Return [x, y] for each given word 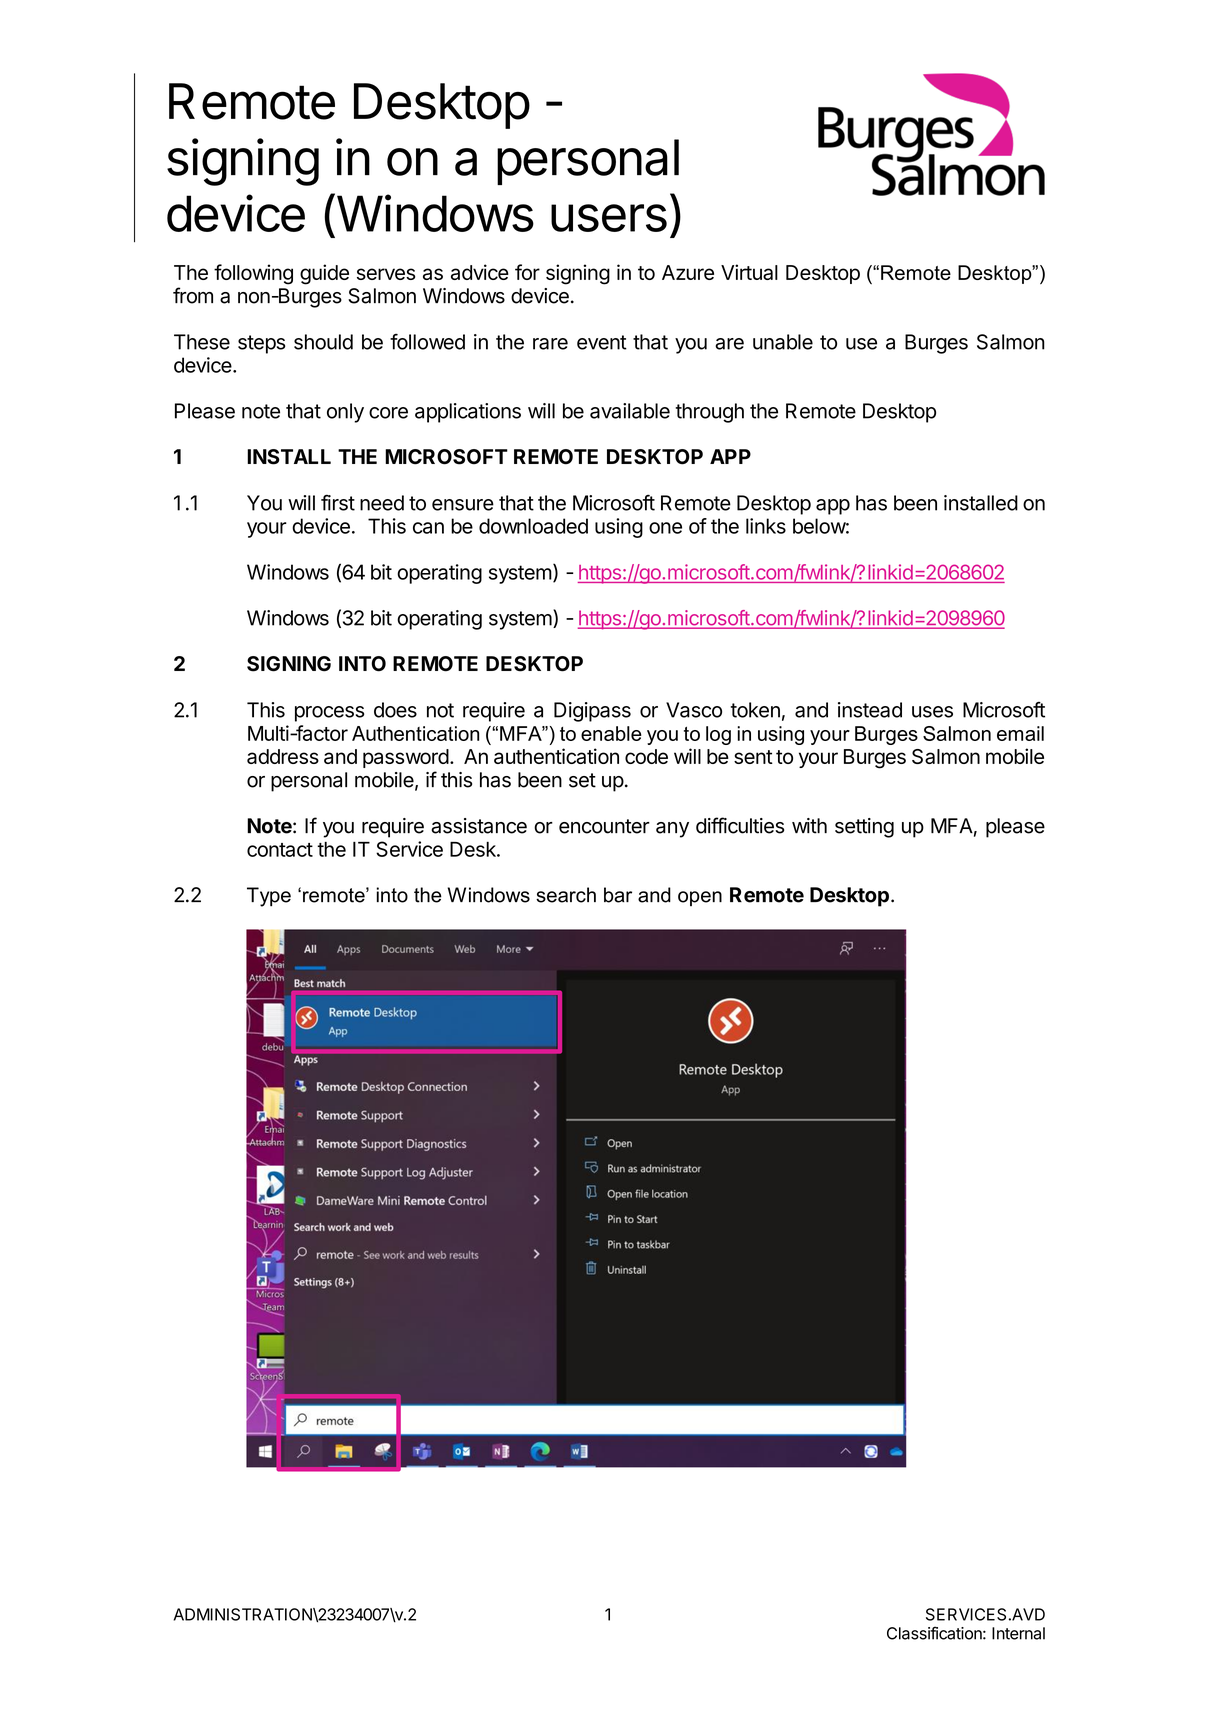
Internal [1018, 1633]
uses [932, 712]
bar [618, 895]
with [809, 826]
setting [864, 828]
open [700, 898]
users [609, 218]
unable [783, 342]
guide [324, 274]
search [566, 895]
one [665, 528]
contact [280, 850]
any [672, 830]
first [338, 502]
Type [269, 897]
